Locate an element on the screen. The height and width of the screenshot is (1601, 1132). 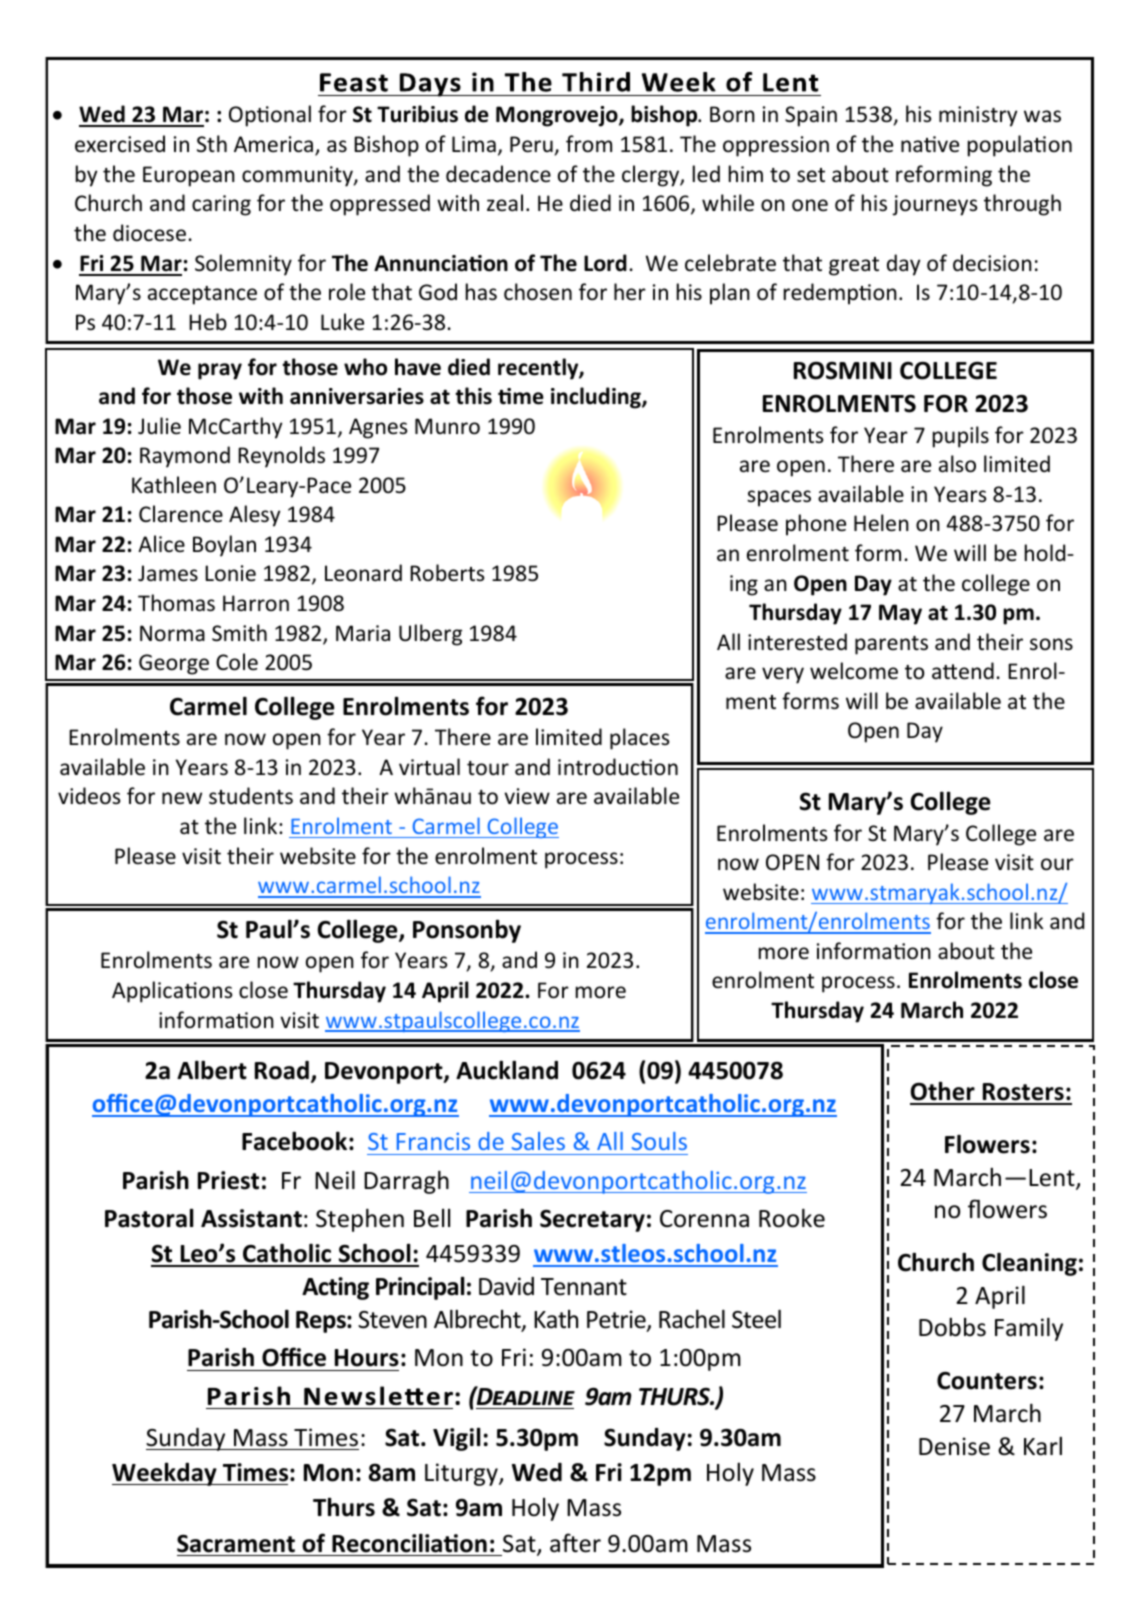
Sth is located at coordinates (212, 143).
